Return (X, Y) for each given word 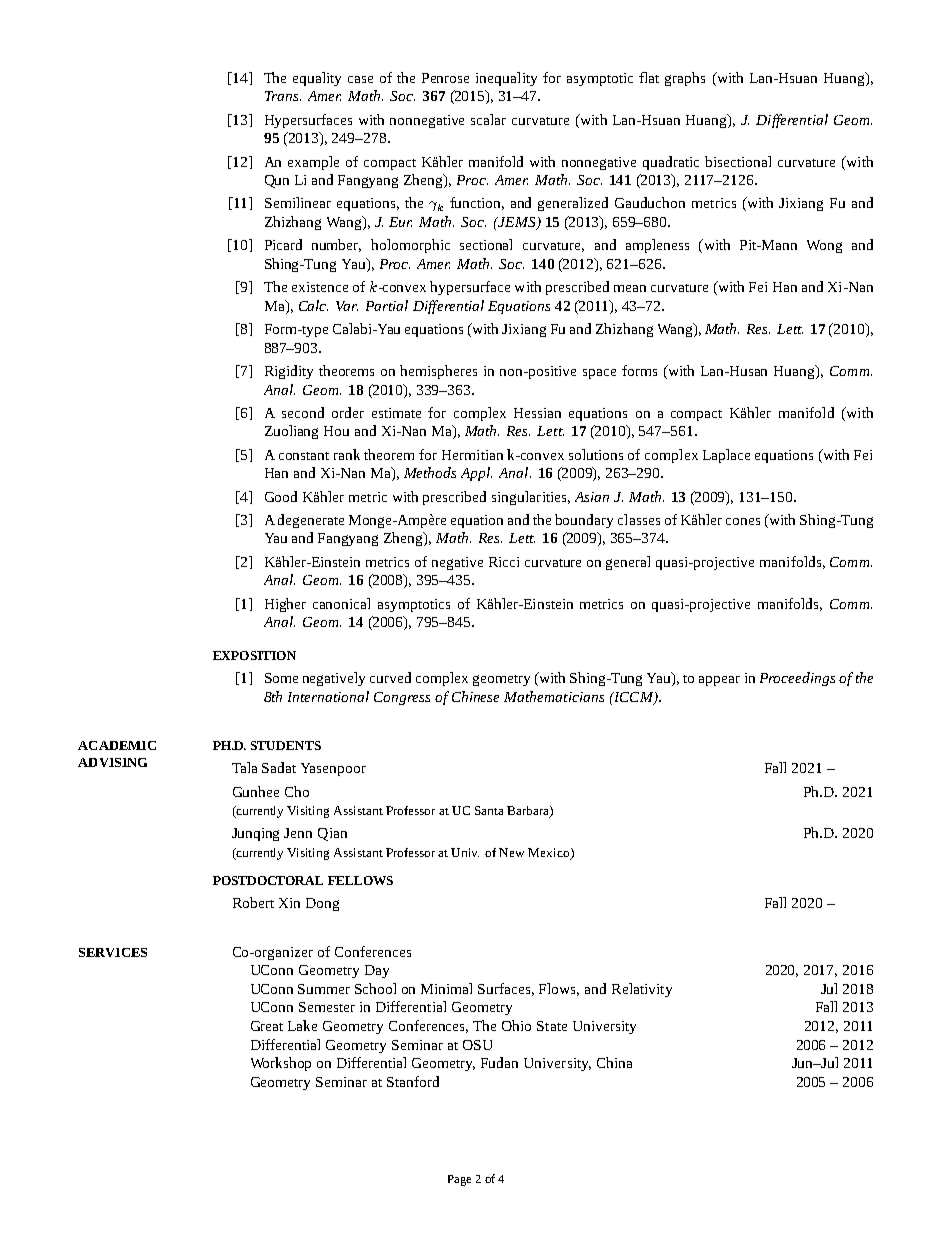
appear (719, 681)
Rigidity (289, 372)
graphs (685, 79)
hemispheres (438, 372)
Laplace (726, 456)
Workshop (281, 1064)
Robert (253, 902)
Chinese (475, 696)
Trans (283, 96)
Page (459, 1180)
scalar (488, 119)
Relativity (642, 990)
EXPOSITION (254, 655)
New (511, 852)
